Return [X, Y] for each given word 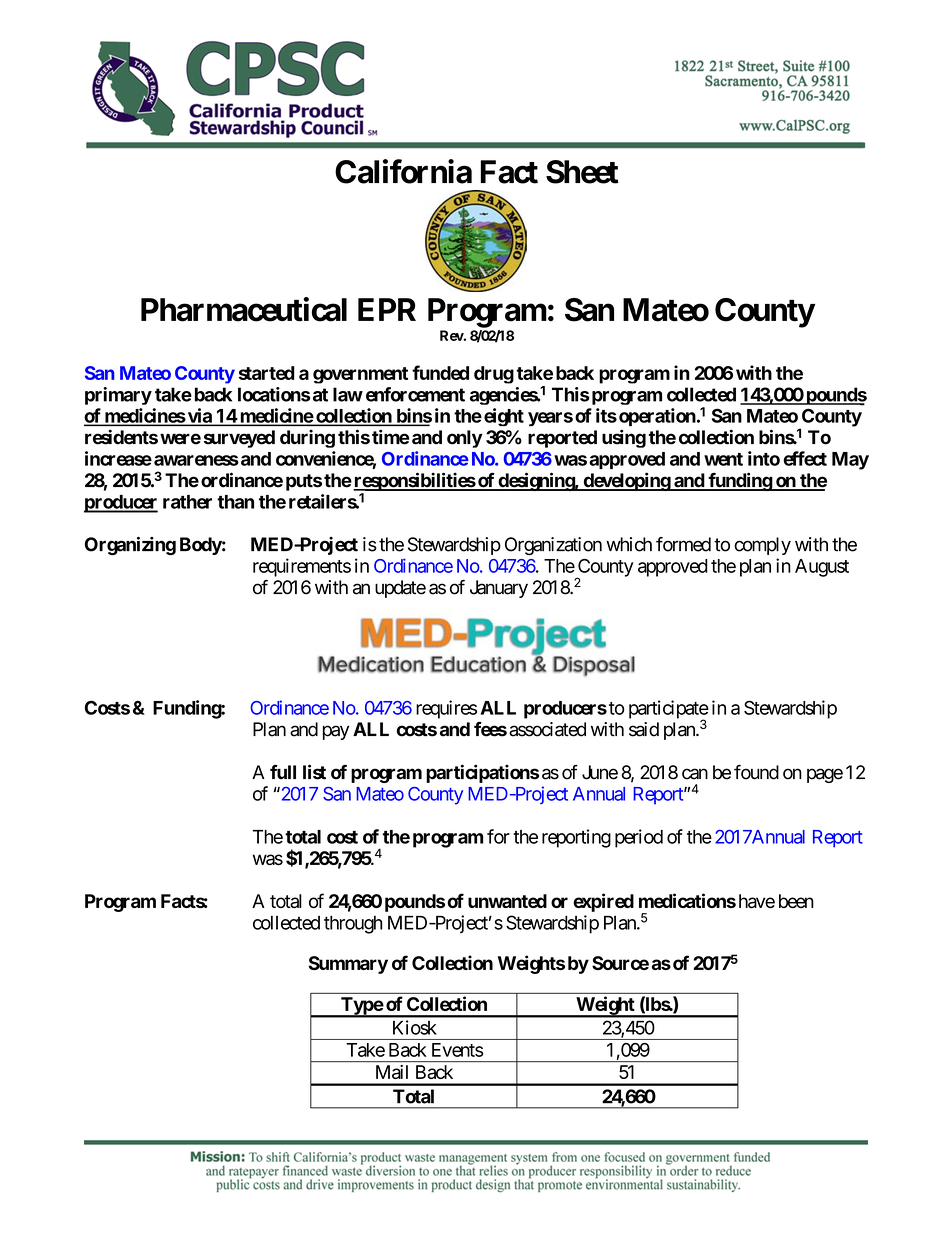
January [499, 589]
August [822, 568]
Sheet [582, 172]
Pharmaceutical [244, 309]
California [403, 171]
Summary [348, 965]
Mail [392, 1072]
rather [187, 502]
